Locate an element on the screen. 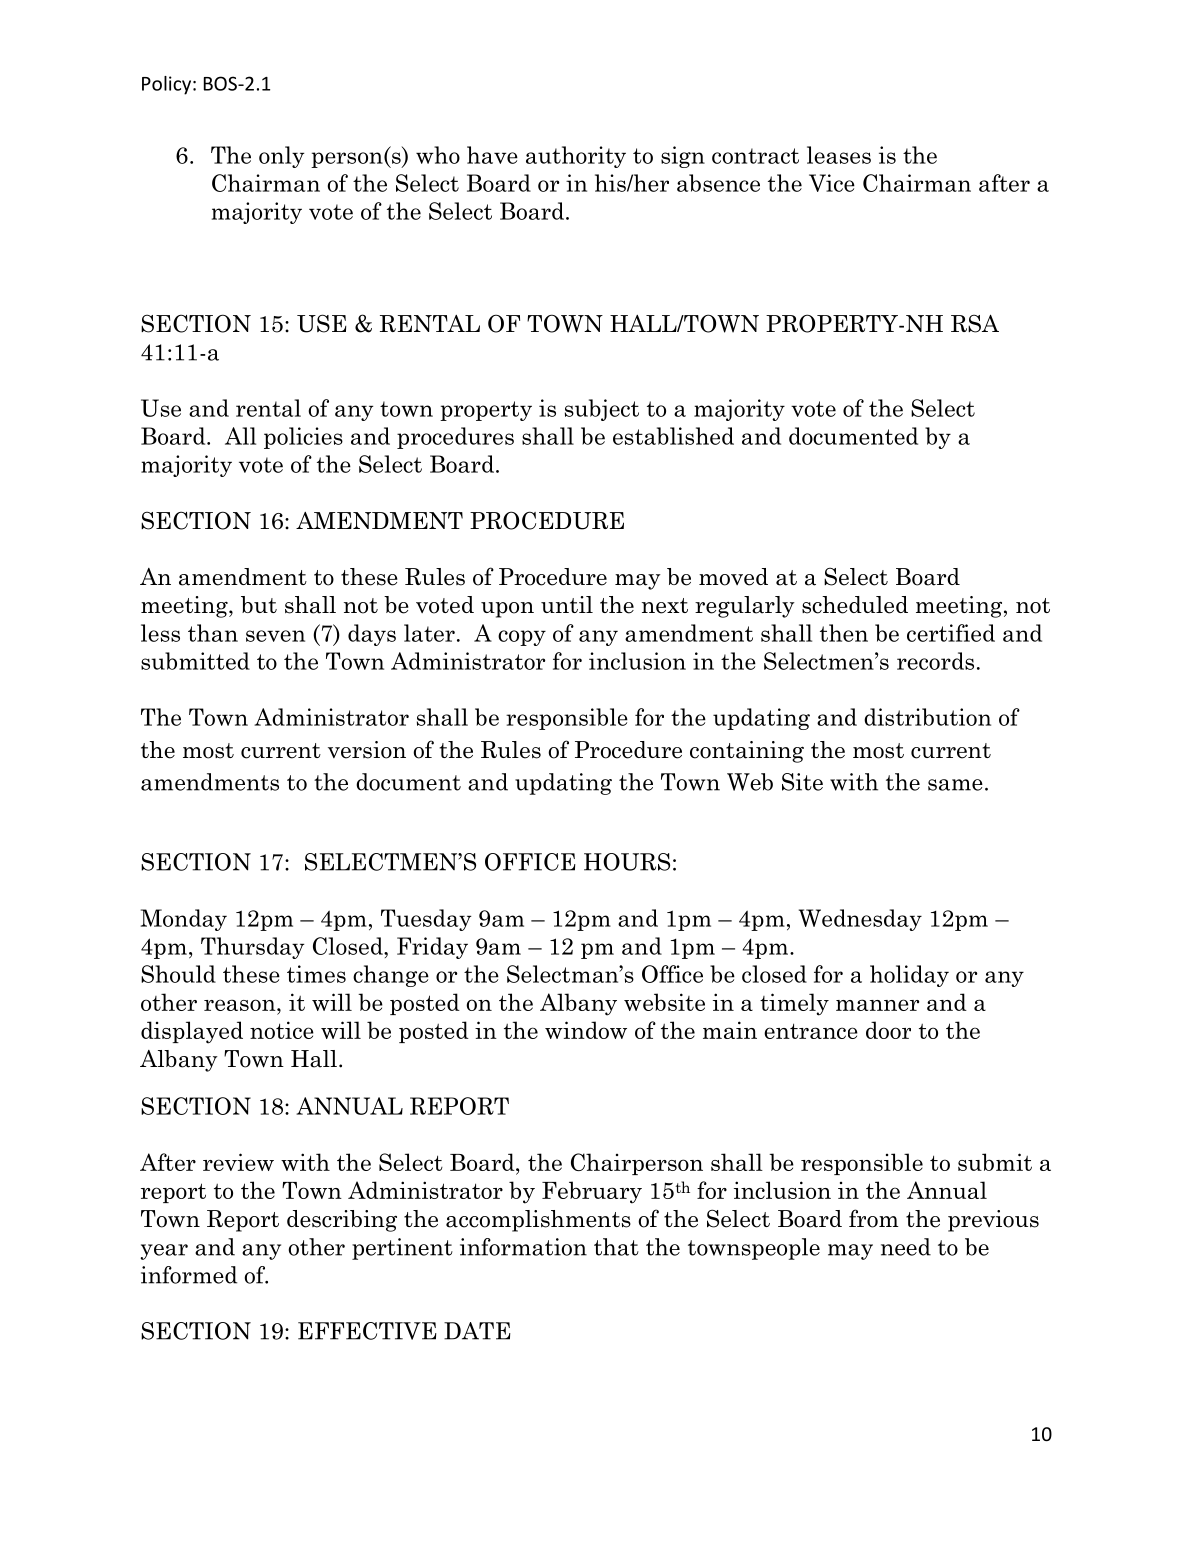  reason is located at coordinates (241, 1005).
